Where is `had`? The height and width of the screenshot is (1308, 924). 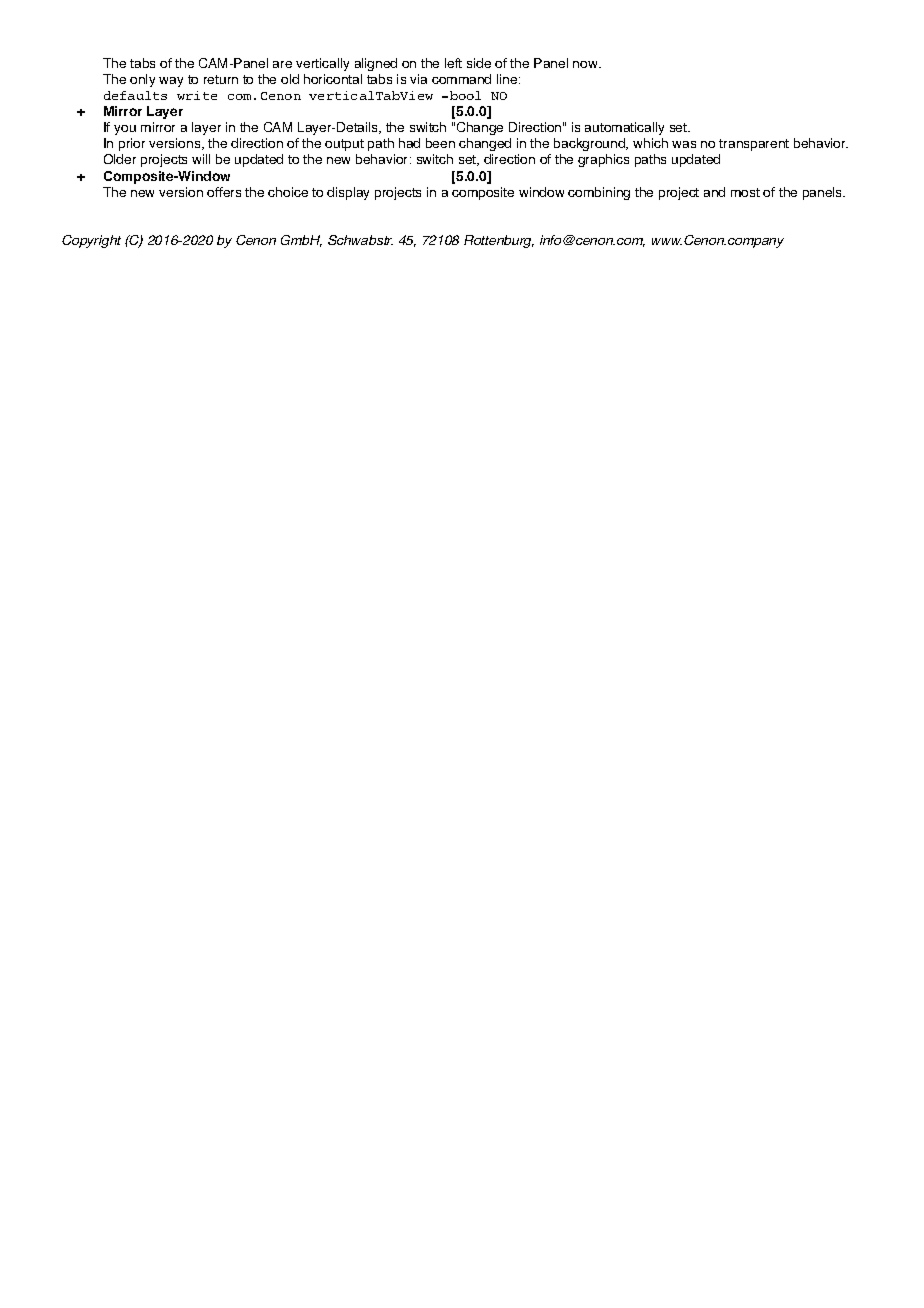 had is located at coordinates (409, 143).
